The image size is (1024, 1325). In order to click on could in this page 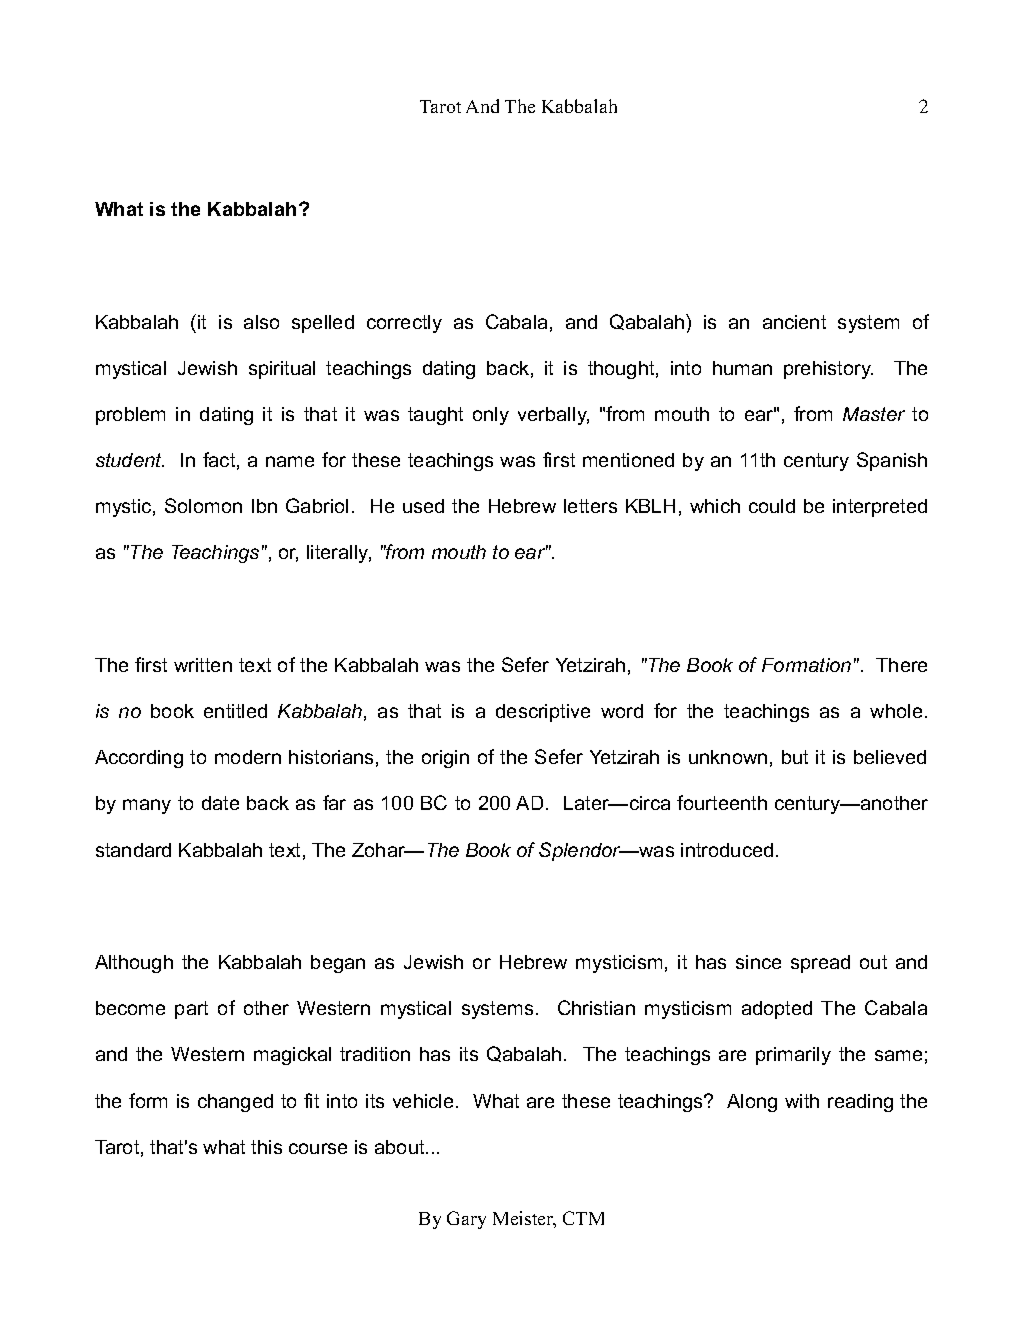, I will do `click(772, 506)`.
